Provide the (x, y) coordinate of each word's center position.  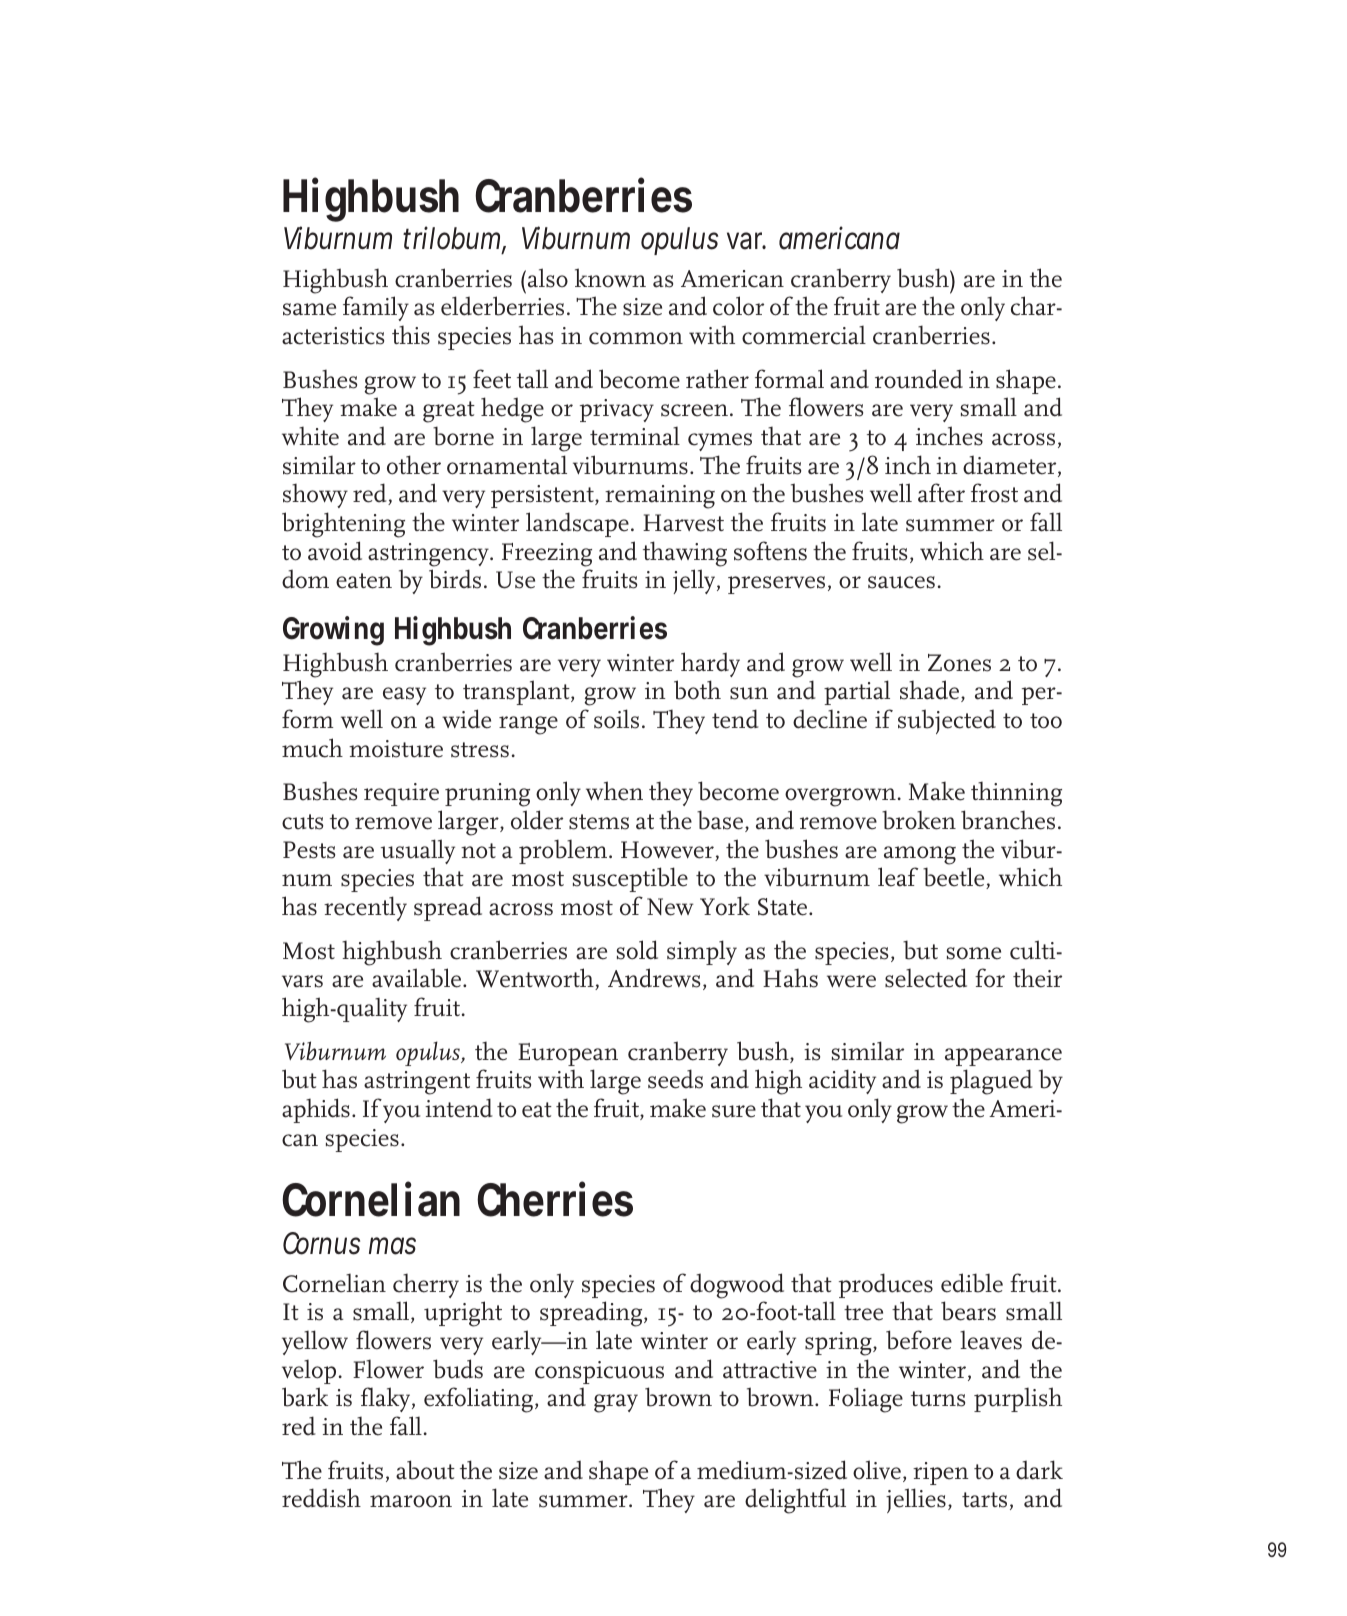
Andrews (654, 978)
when (614, 791)
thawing (685, 554)
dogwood (737, 1286)
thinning (1016, 794)
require (401, 794)
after (941, 493)
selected (926, 978)
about (425, 1470)
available (418, 978)
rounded (919, 379)
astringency (429, 555)
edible (972, 1283)
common (636, 338)
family (376, 308)
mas (392, 1246)
